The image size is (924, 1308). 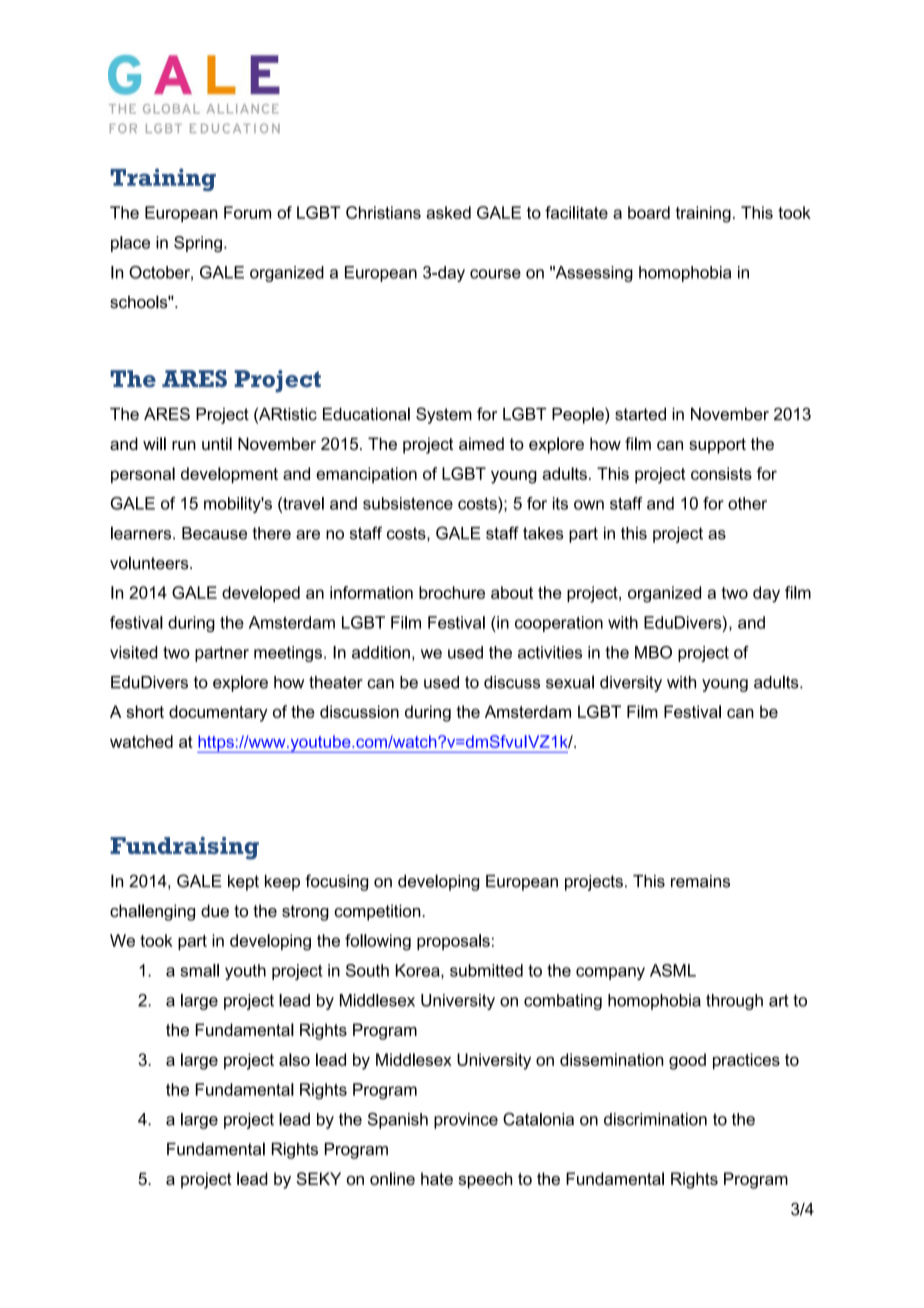 What do you see at coordinates (610, 973) in the document?
I see `company` at bounding box center [610, 973].
